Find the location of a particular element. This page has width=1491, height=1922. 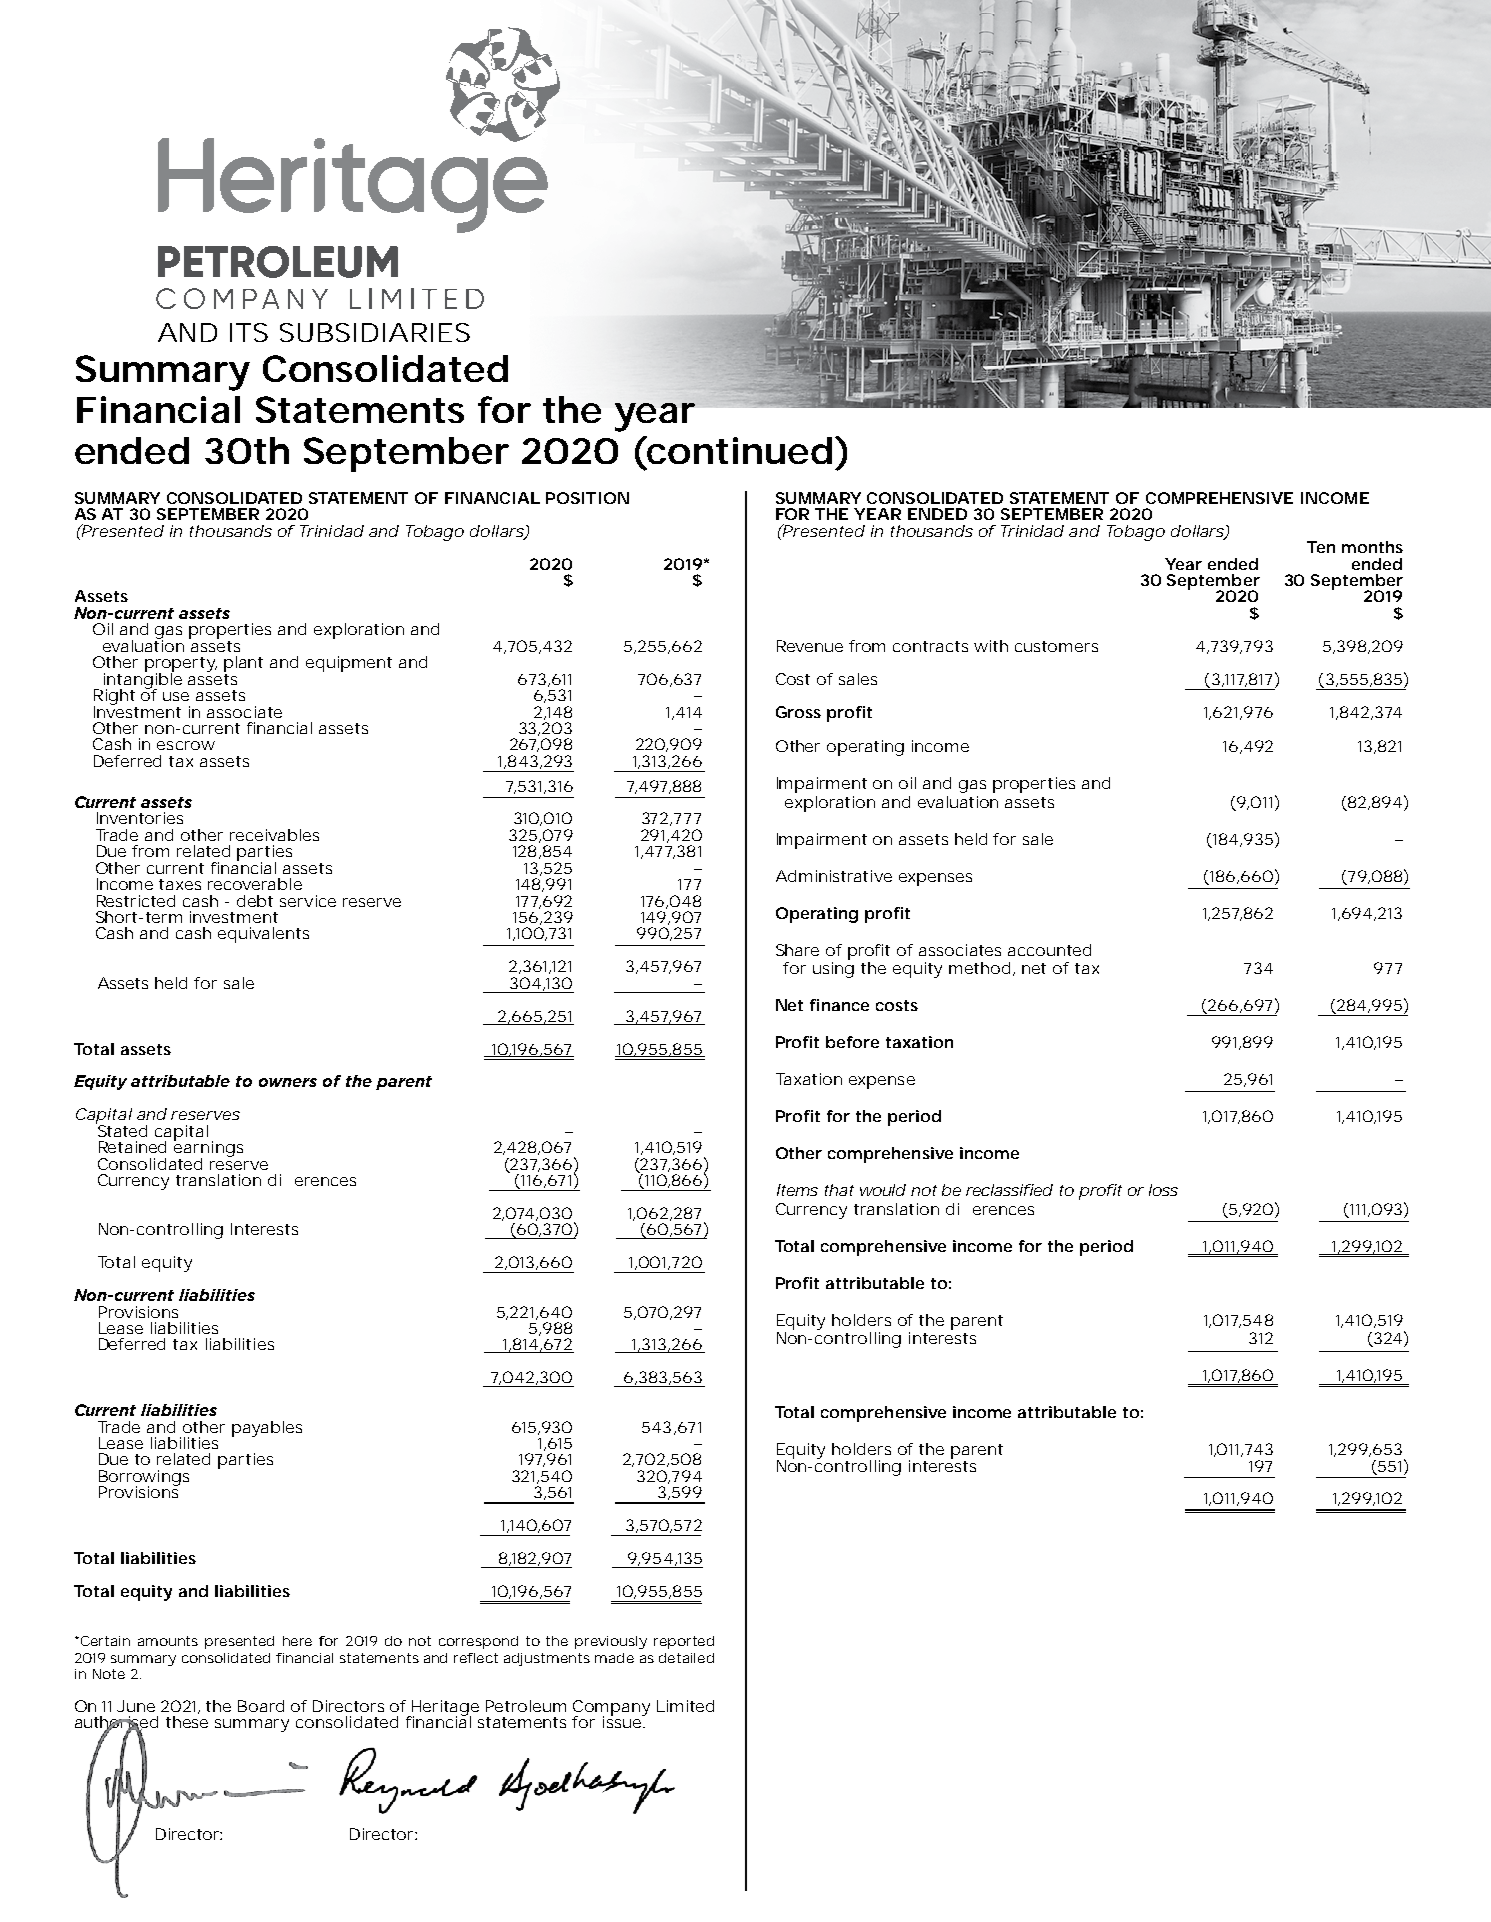

detailed is located at coordinates (686, 1658).
